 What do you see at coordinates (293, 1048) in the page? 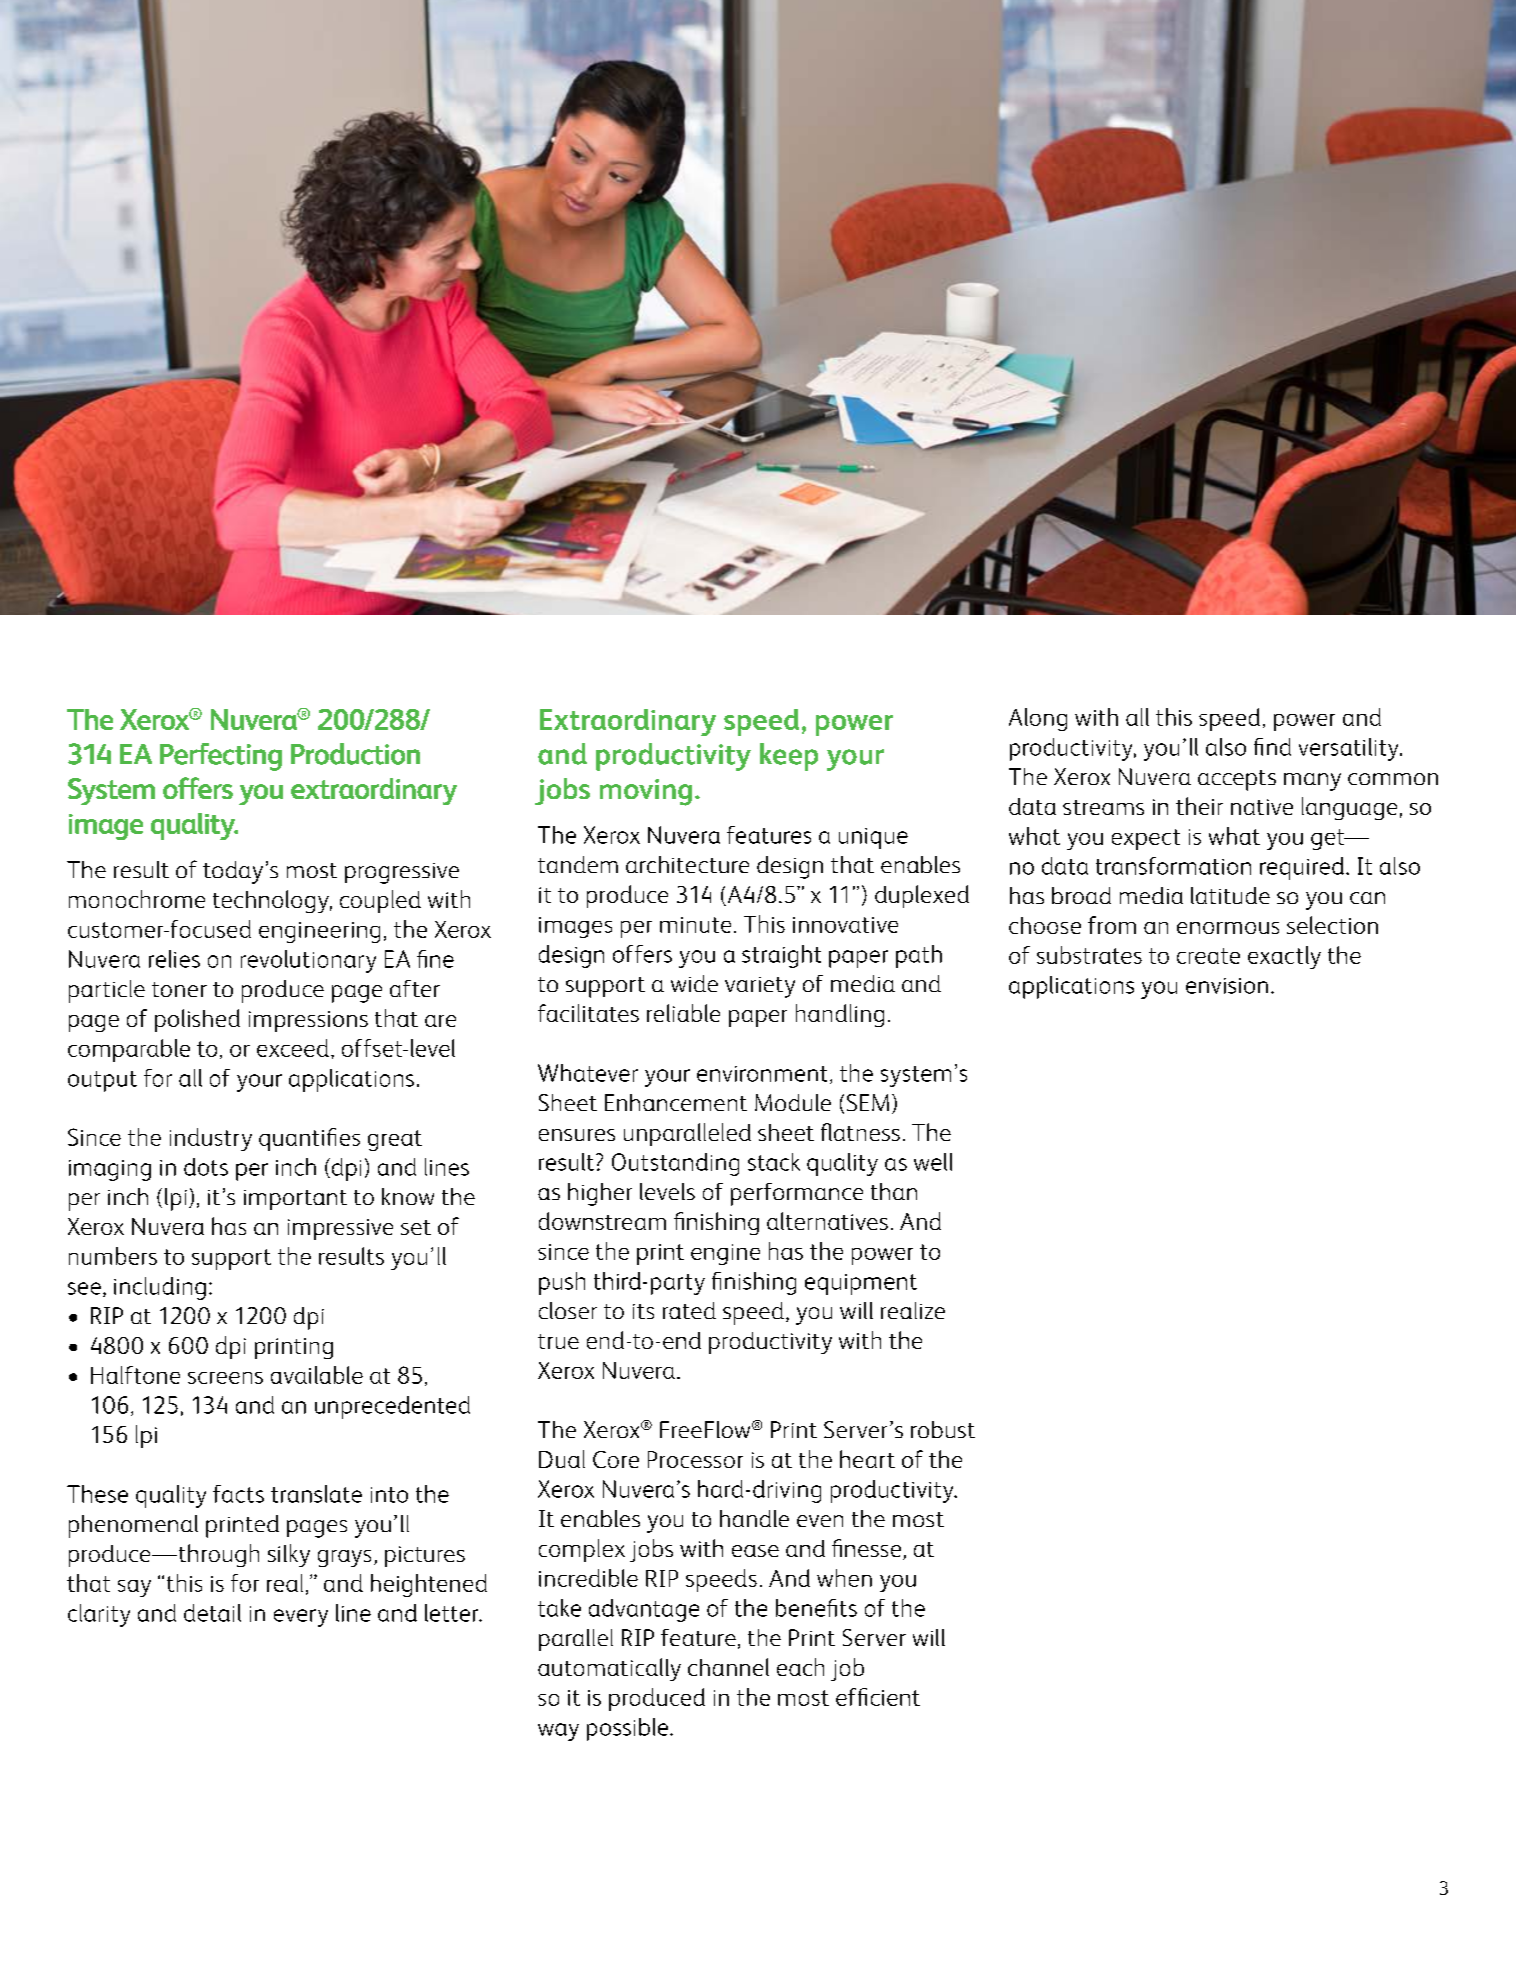
I see `exceed` at bounding box center [293, 1048].
